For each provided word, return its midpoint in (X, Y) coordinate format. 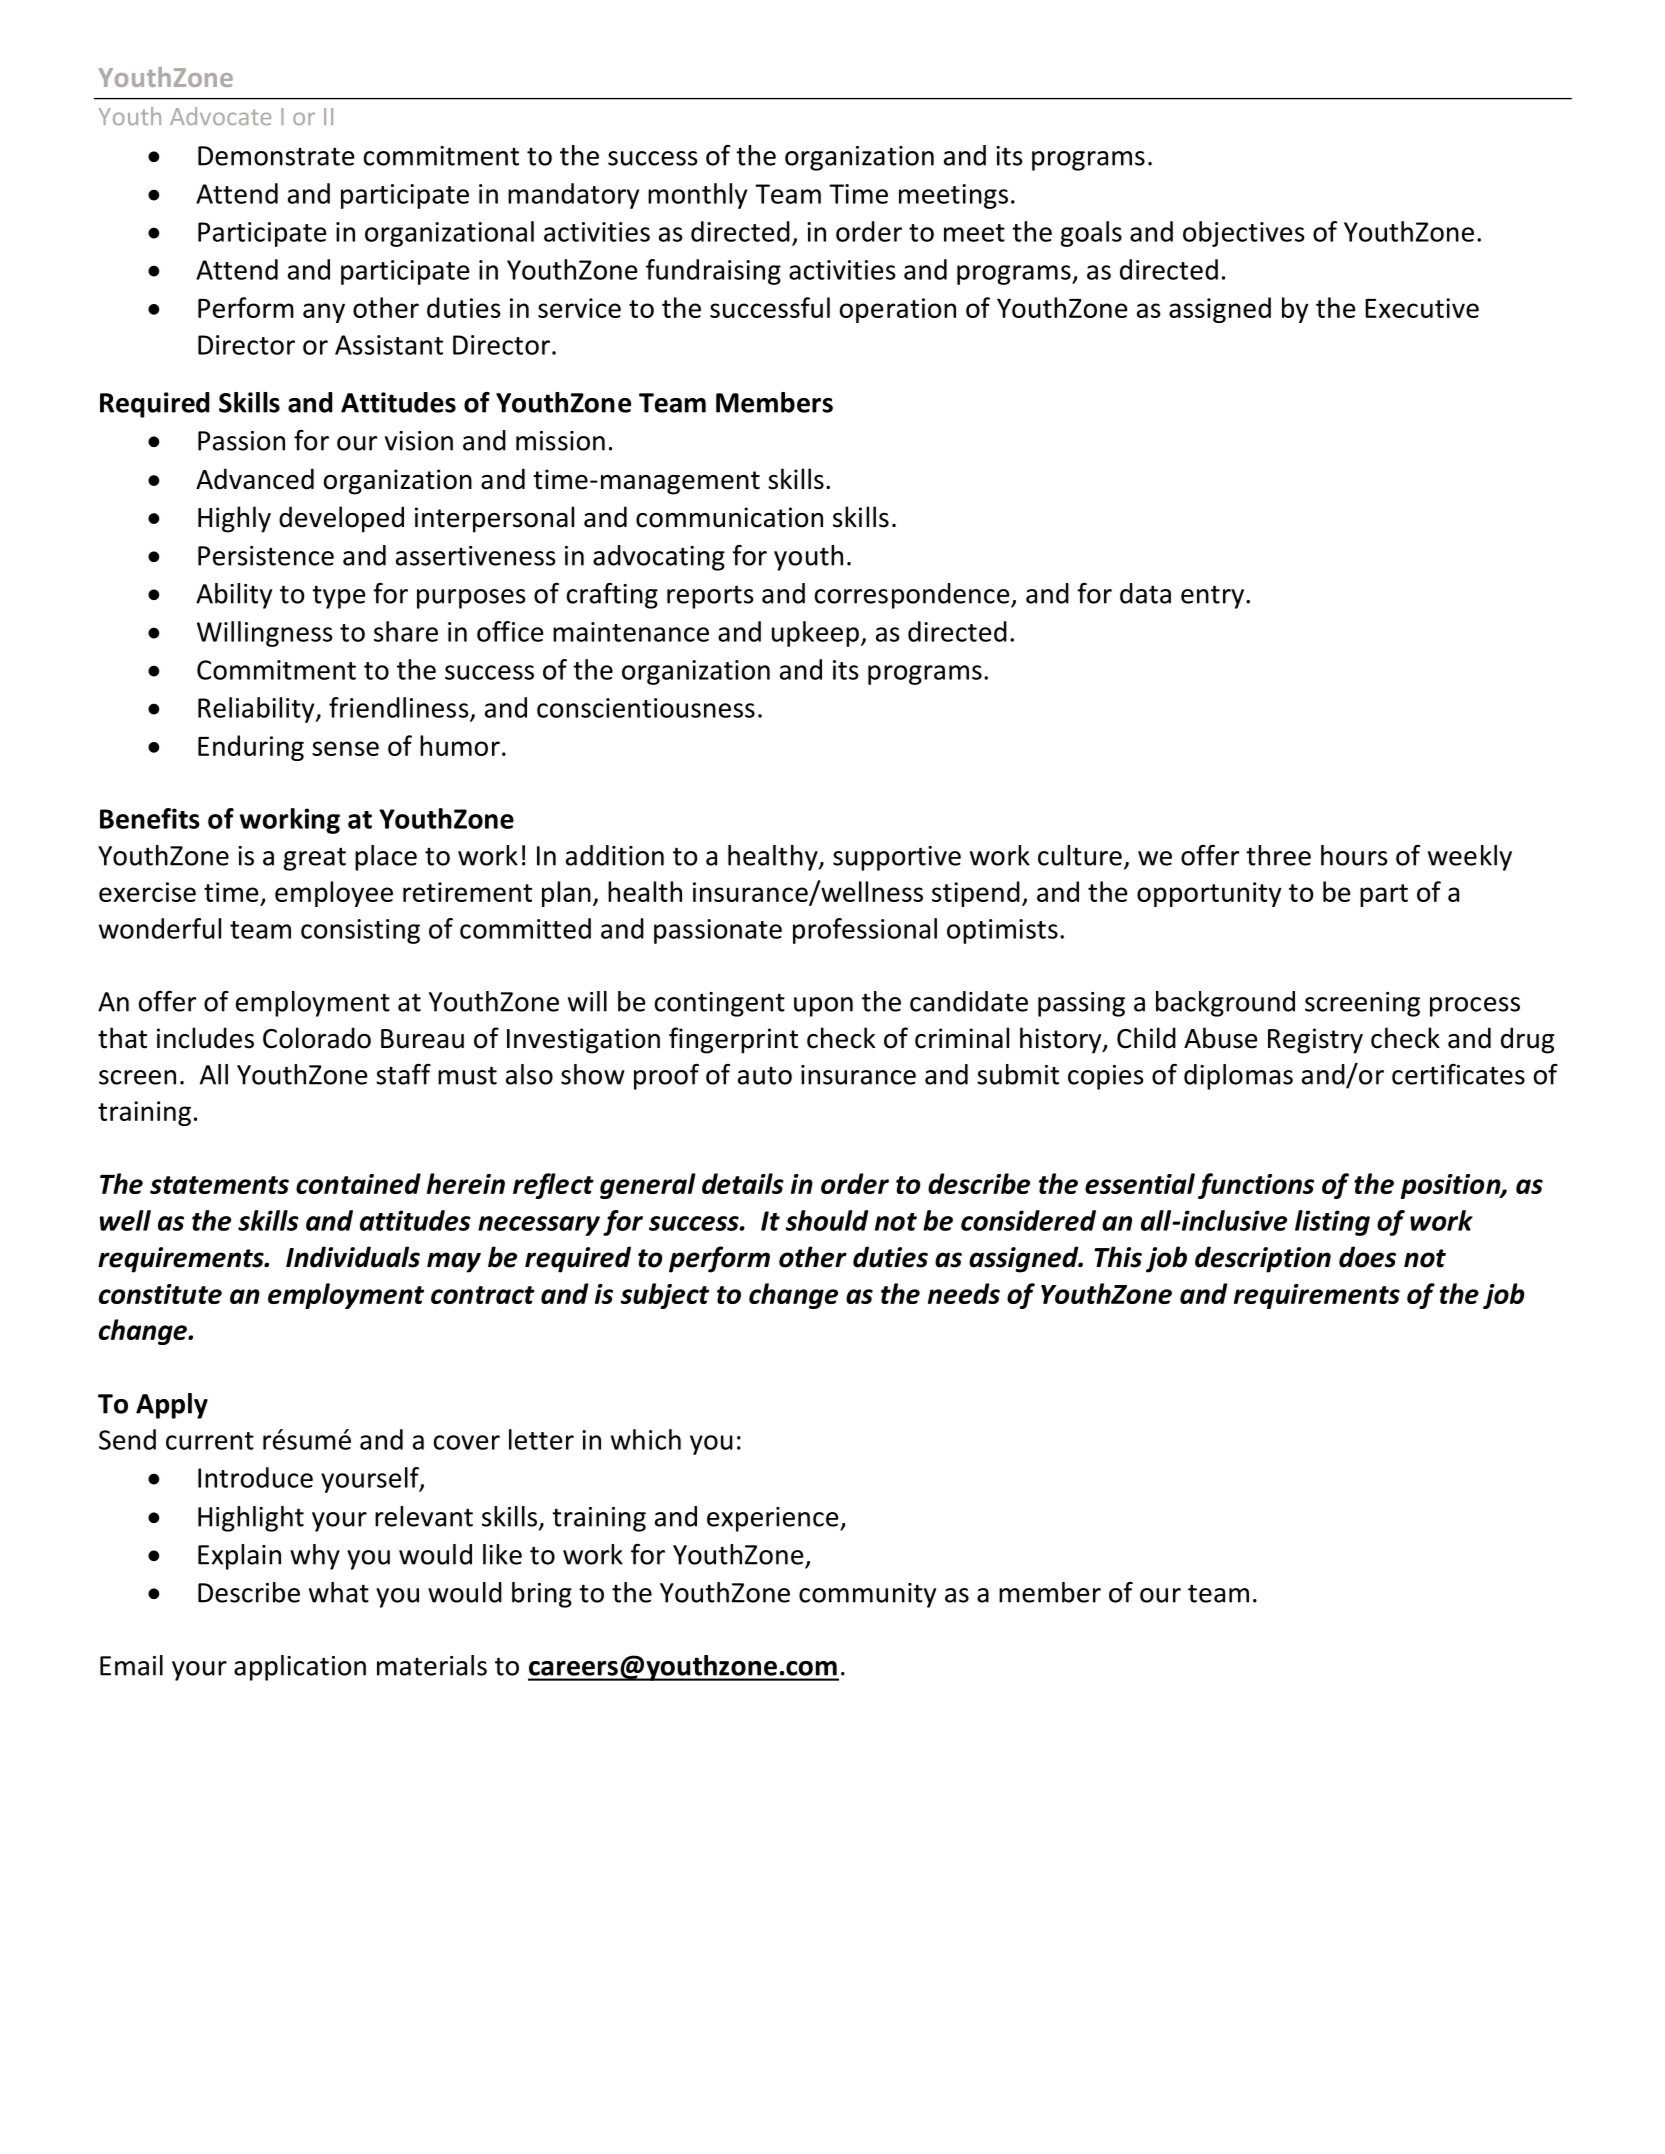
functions (1256, 1186)
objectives (1244, 234)
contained (358, 1183)
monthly (697, 196)
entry (1212, 597)
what (339, 1592)
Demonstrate (276, 156)
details (743, 1183)
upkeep (815, 634)
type (339, 597)
